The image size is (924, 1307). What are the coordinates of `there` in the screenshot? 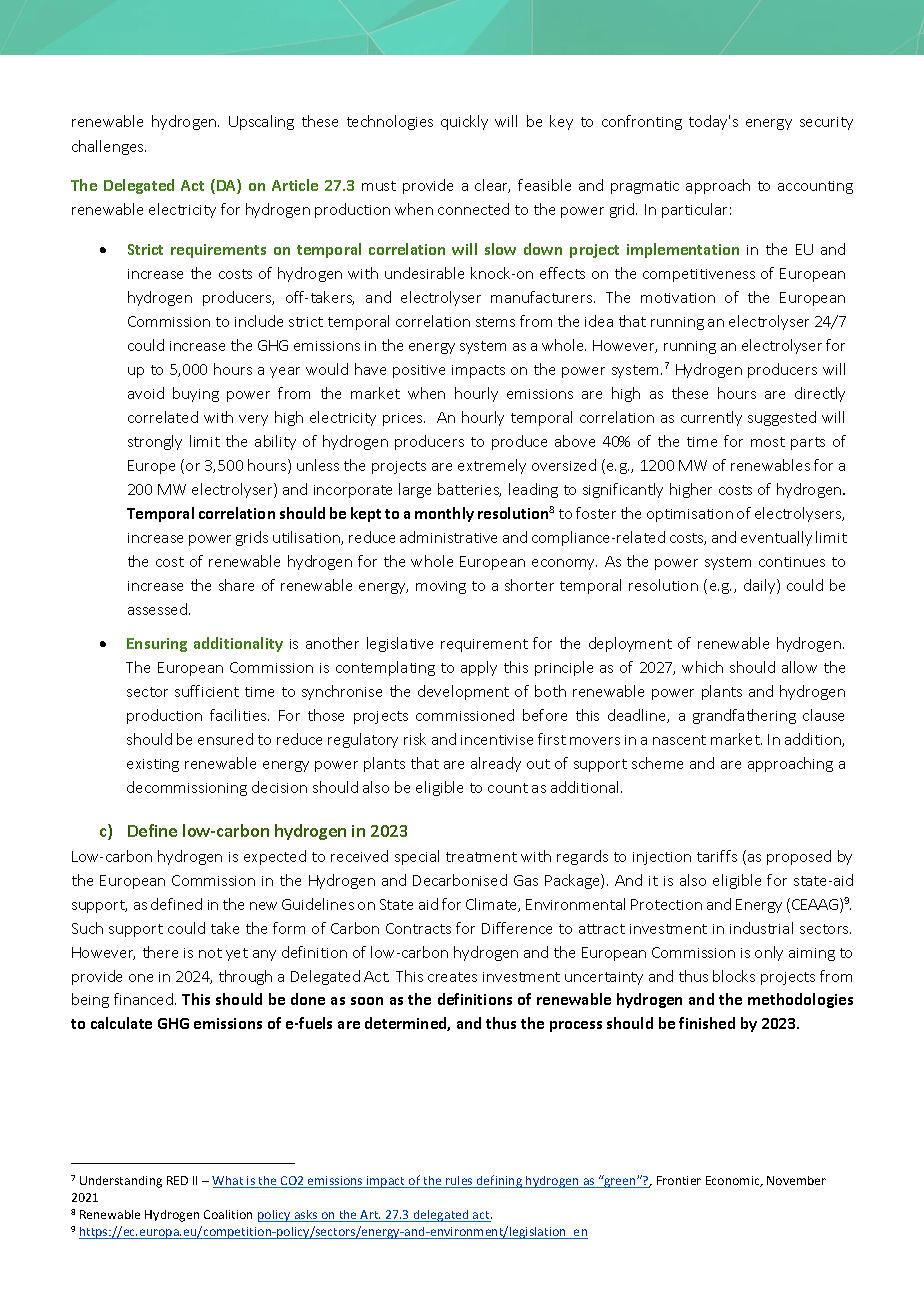 It's located at (160, 952).
